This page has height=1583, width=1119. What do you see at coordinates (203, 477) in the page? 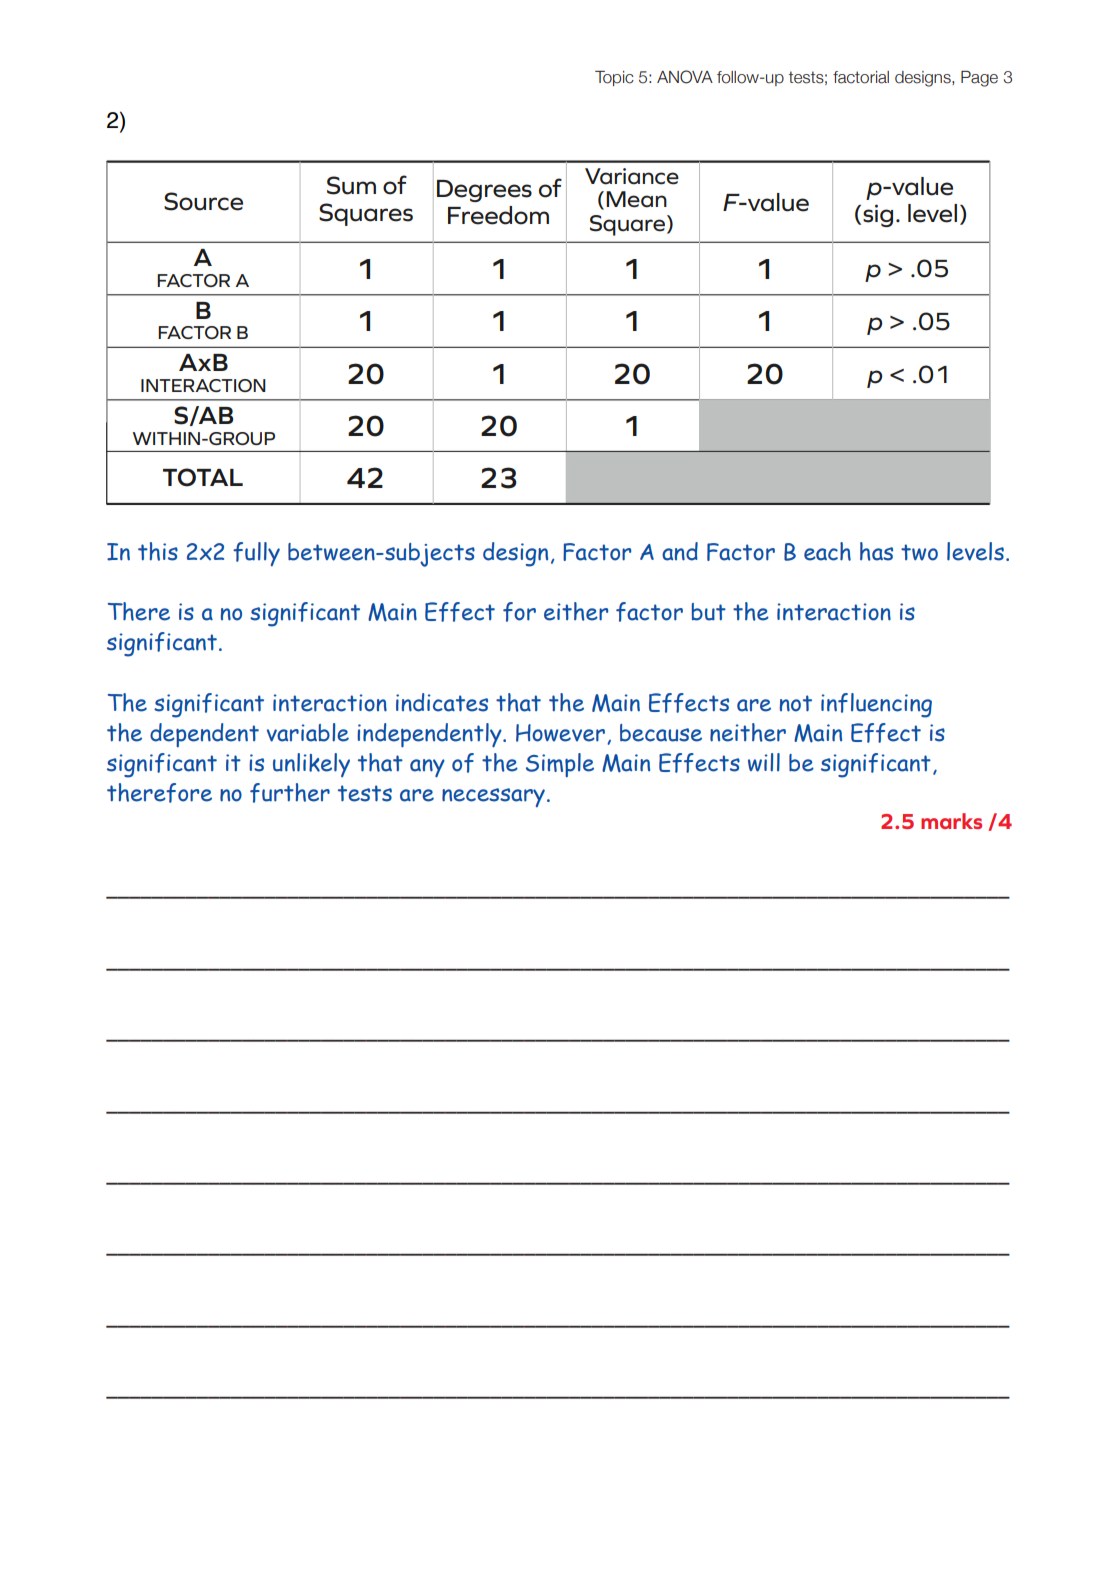
I see `TOTAL` at bounding box center [203, 477].
